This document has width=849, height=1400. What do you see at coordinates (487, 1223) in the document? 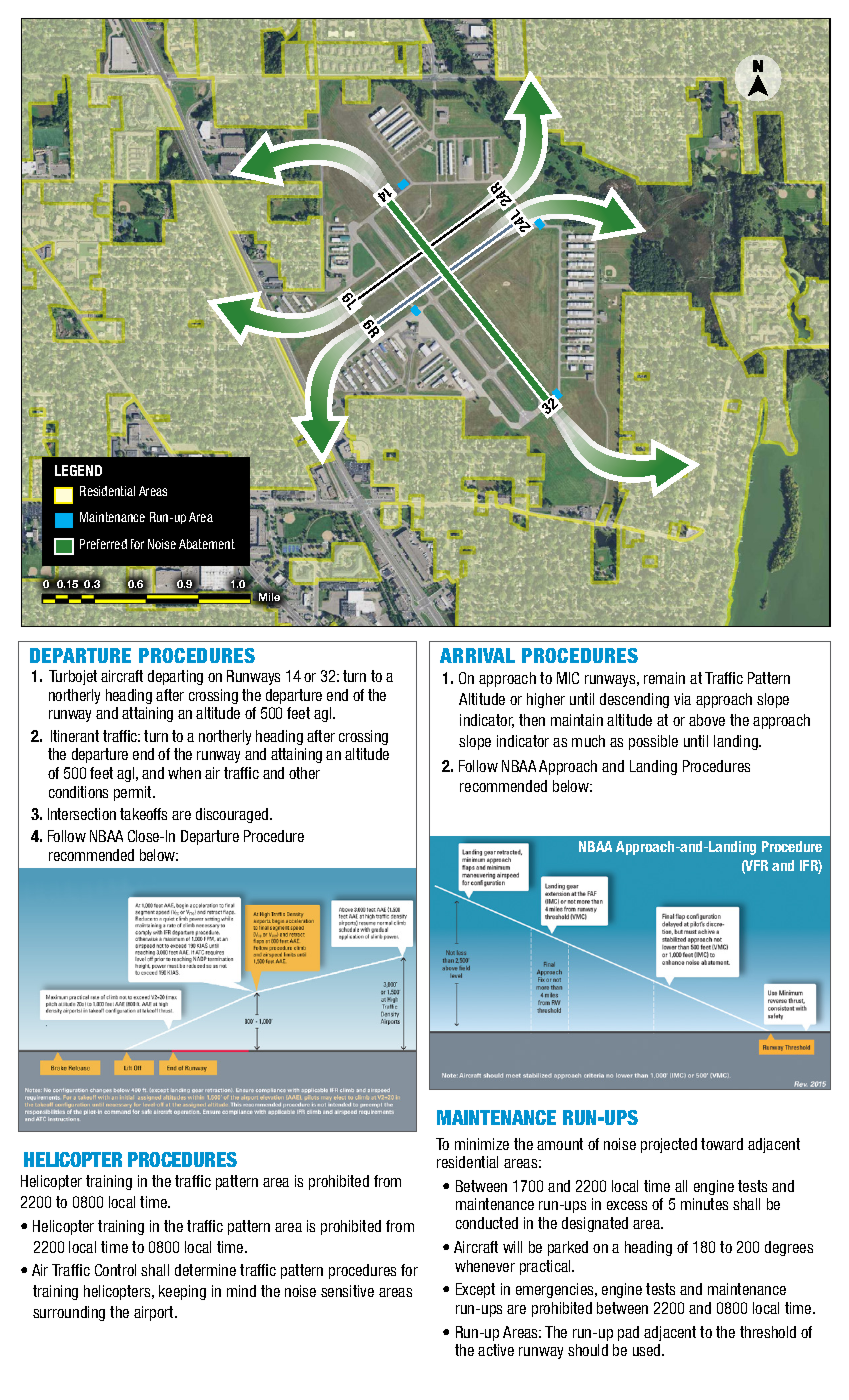
I see `conducted` at bounding box center [487, 1223].
